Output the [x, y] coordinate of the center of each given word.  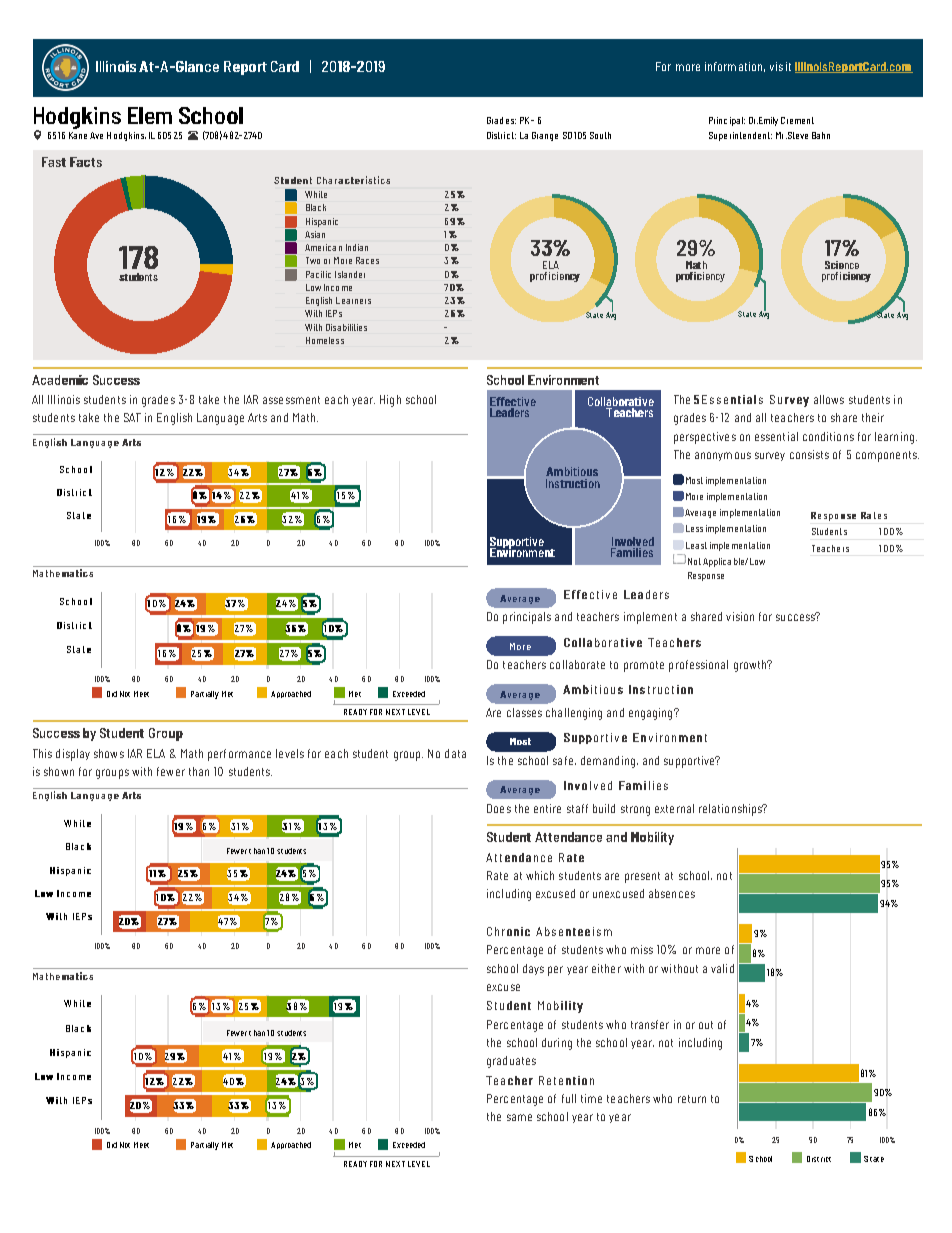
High [390, 401]
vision [740, 616]
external [674, 808]
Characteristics [353, 180]
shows [109, 753]
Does [499, 808]
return [692, 1099]
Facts [86, 162]
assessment [291, 400]
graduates [511, 1062]
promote [644, 666]
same [519, 1117]
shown [59, 771]
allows [829, 399]
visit [780, 66]
